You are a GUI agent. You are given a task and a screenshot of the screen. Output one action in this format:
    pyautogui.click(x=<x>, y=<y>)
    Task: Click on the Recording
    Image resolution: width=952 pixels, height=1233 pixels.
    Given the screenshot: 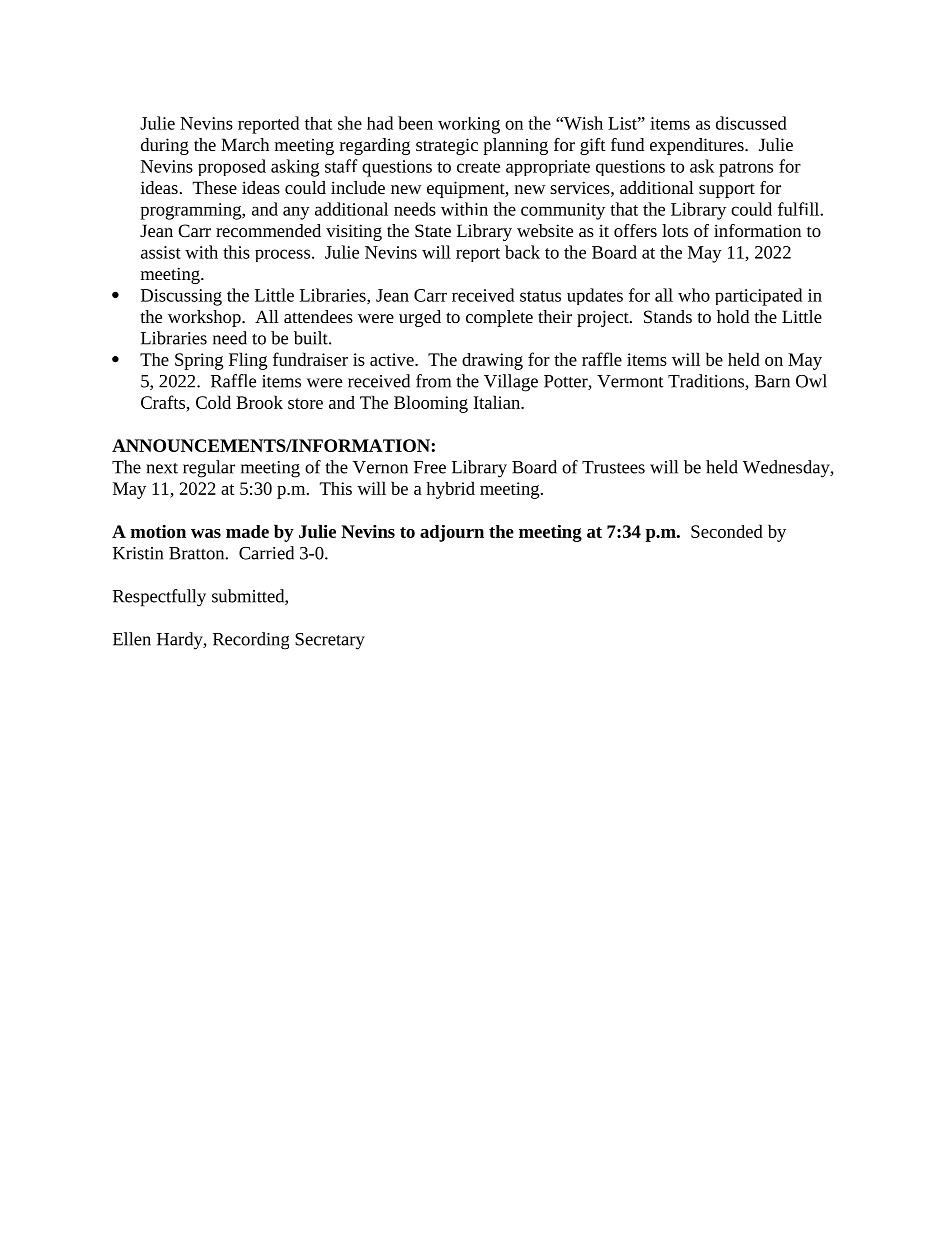 What is the action you would take?
    pyautogui.click(x=251, y=641)
